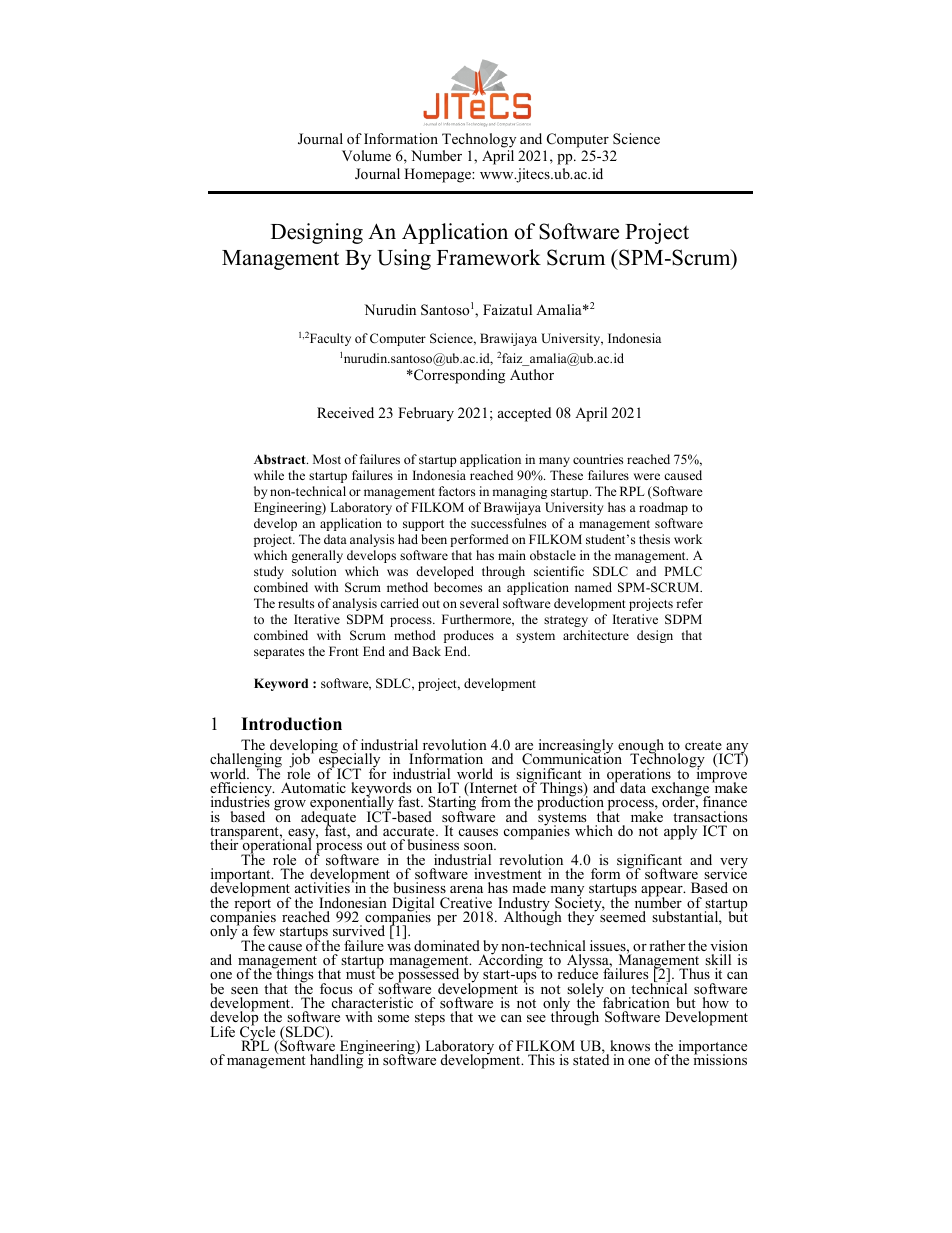 Image resolution: width=952 pixels, height=1233 pixels. What do you see at coordinates (689, 603) in the document?
I see `refer` at bounding box center [689, 603].
